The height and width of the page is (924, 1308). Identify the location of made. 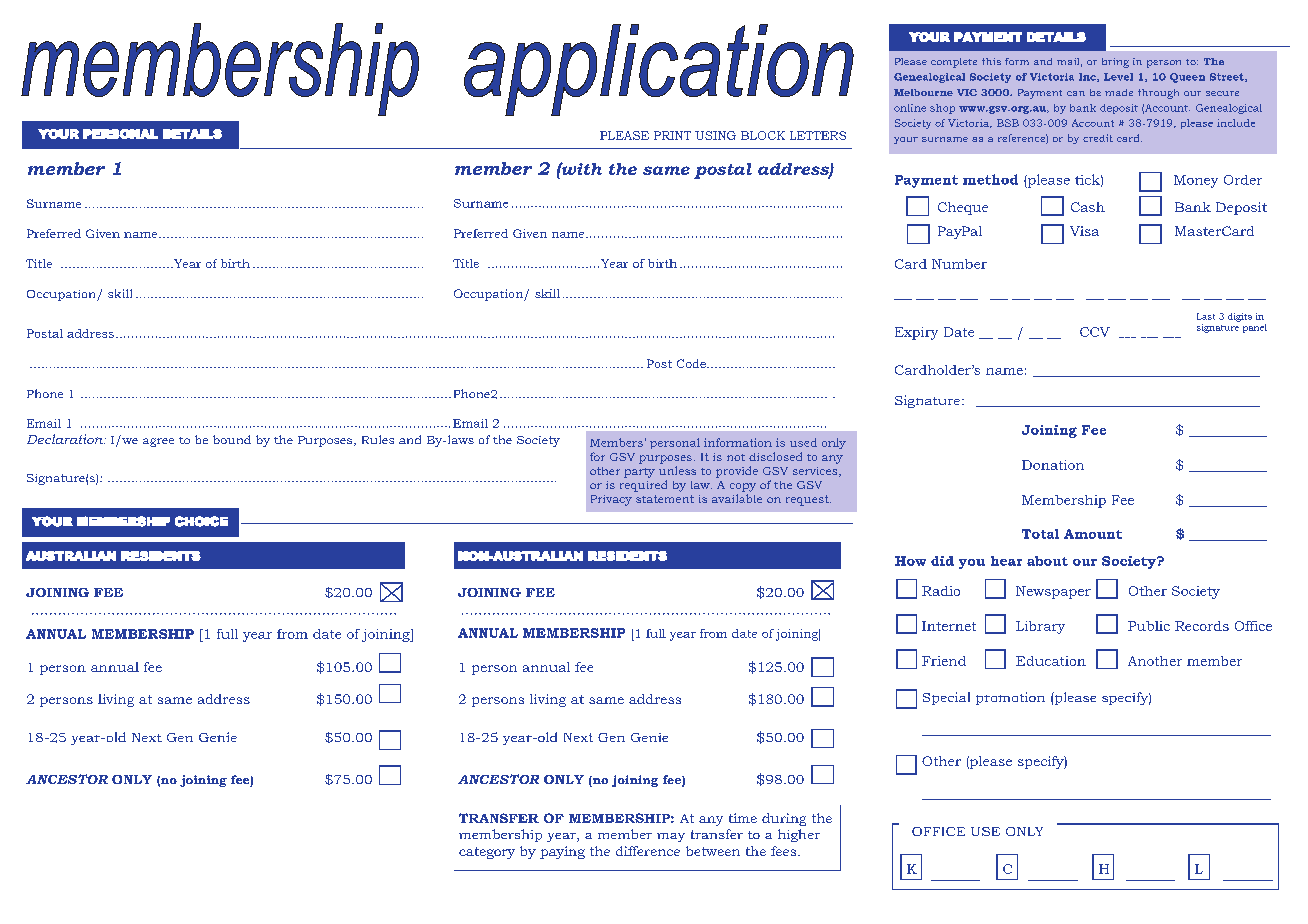
(1119, 92).
